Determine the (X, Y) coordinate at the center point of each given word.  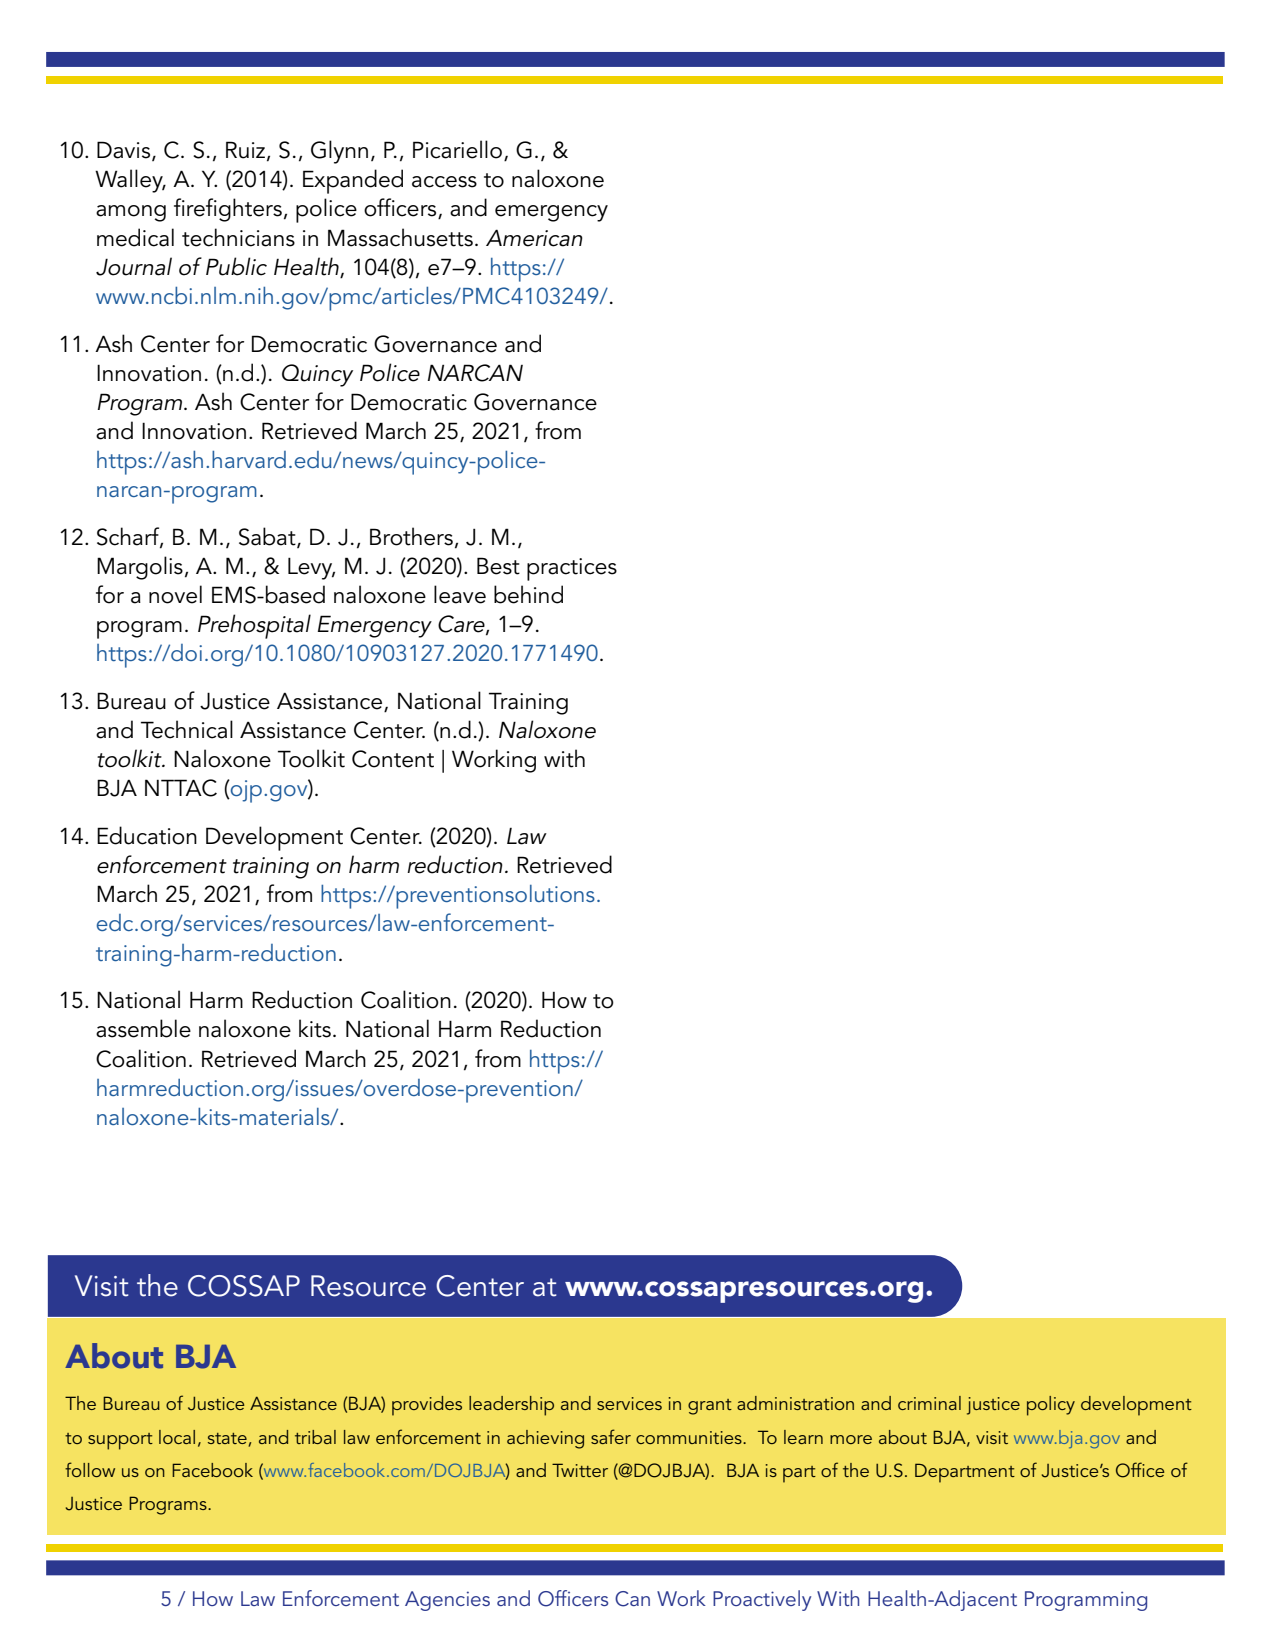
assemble (143, 1028)
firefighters (228, 210)
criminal (929, 1403)
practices (572, 569)
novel (175, 594)
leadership (511, 1406)
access (444, 182)
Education (147, 835)
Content (393, 759)
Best (498, 566)
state (227, 1438)
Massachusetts (400, 237)
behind (528, 594)
